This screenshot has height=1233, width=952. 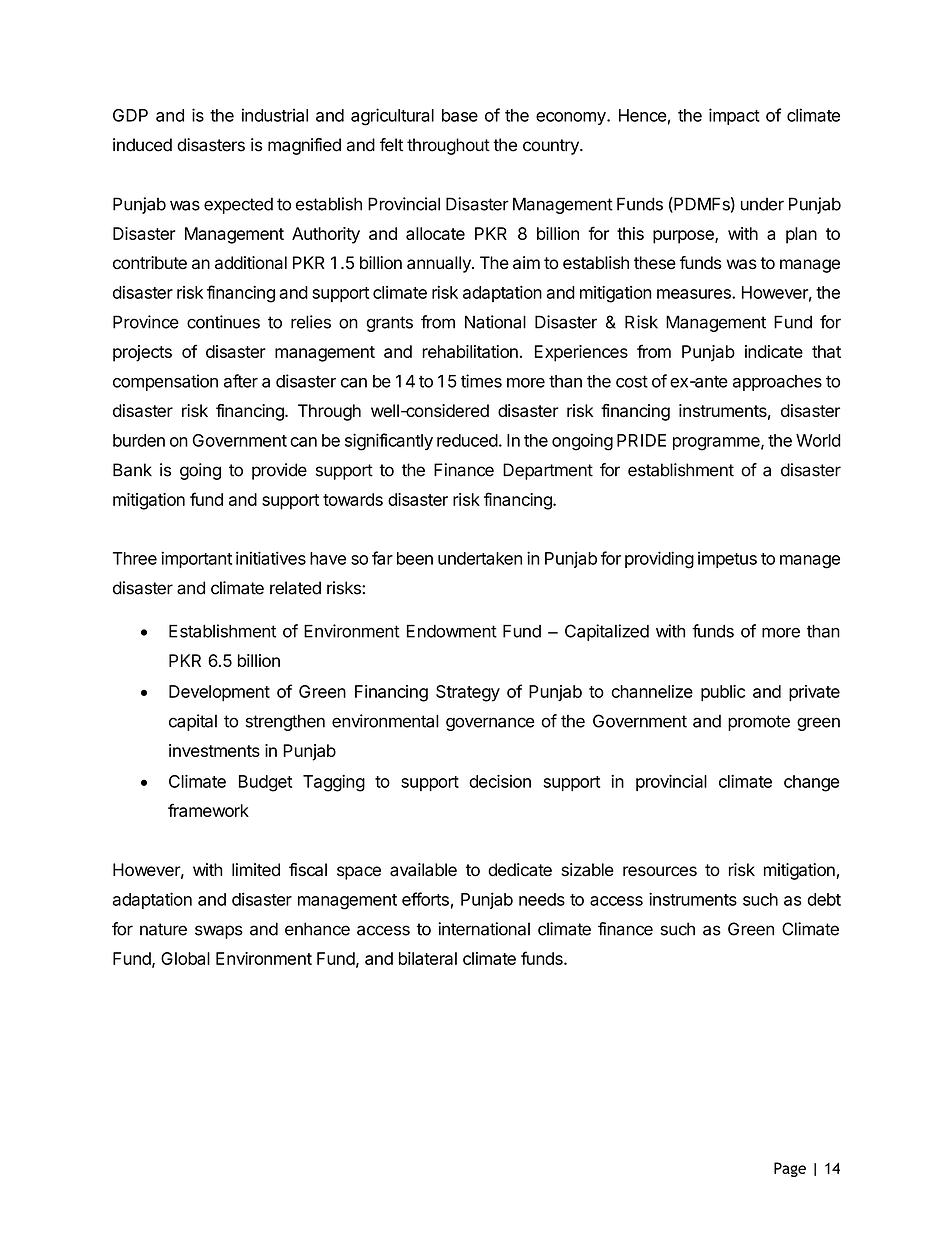 I want to click on Endowment, so click(x=452, y=631).
